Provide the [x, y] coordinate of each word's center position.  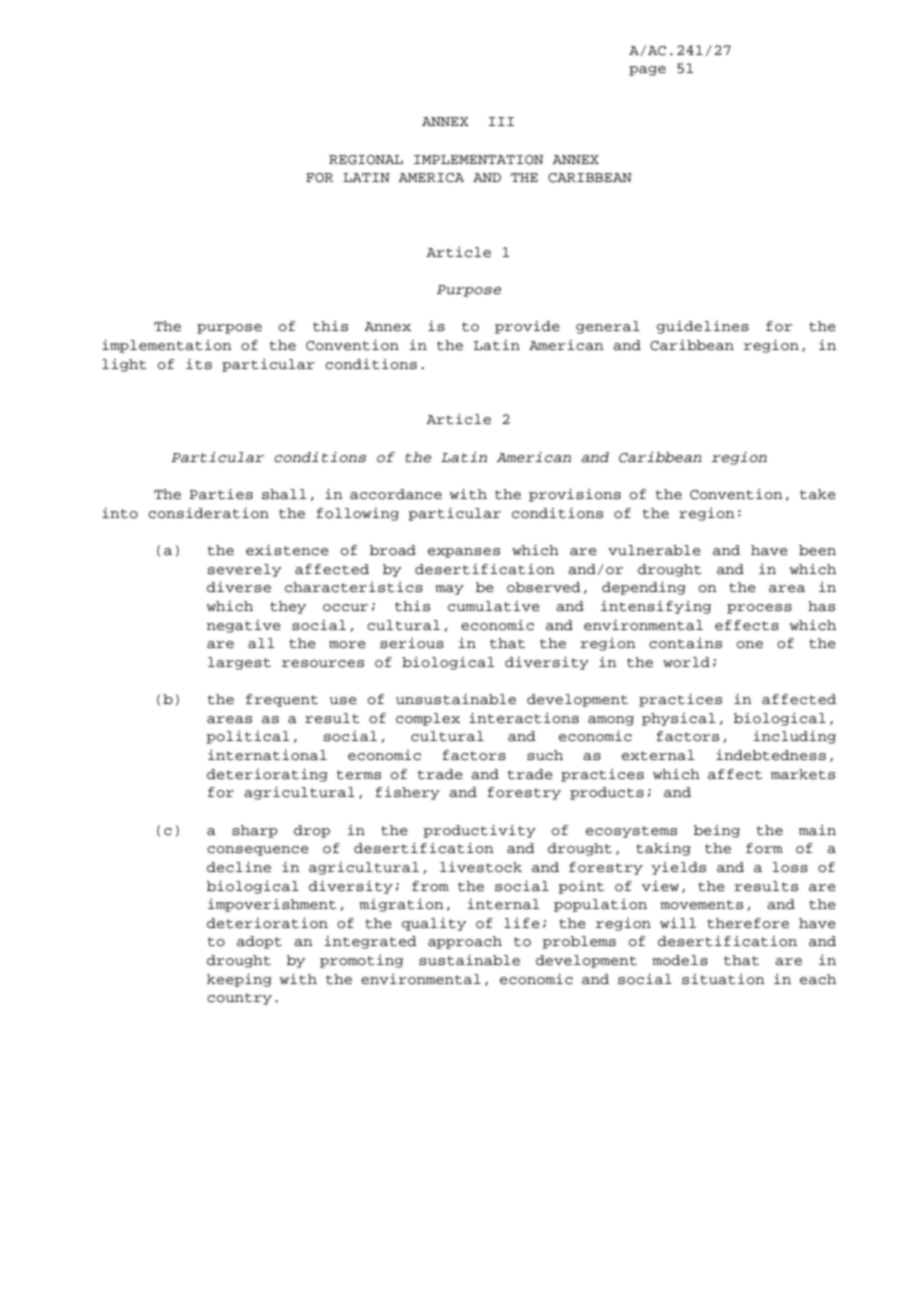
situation [723, 979]
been [817, 550]
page [647, 71]
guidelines [703, 327]
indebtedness [771, 755]
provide [527, 327]
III [501, 121]
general [608, 327]
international [267, 755]
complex [428, 719]
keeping [239, 980]
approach [465, 942]
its [199, 364]
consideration [208, 513]
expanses [464, 553]
